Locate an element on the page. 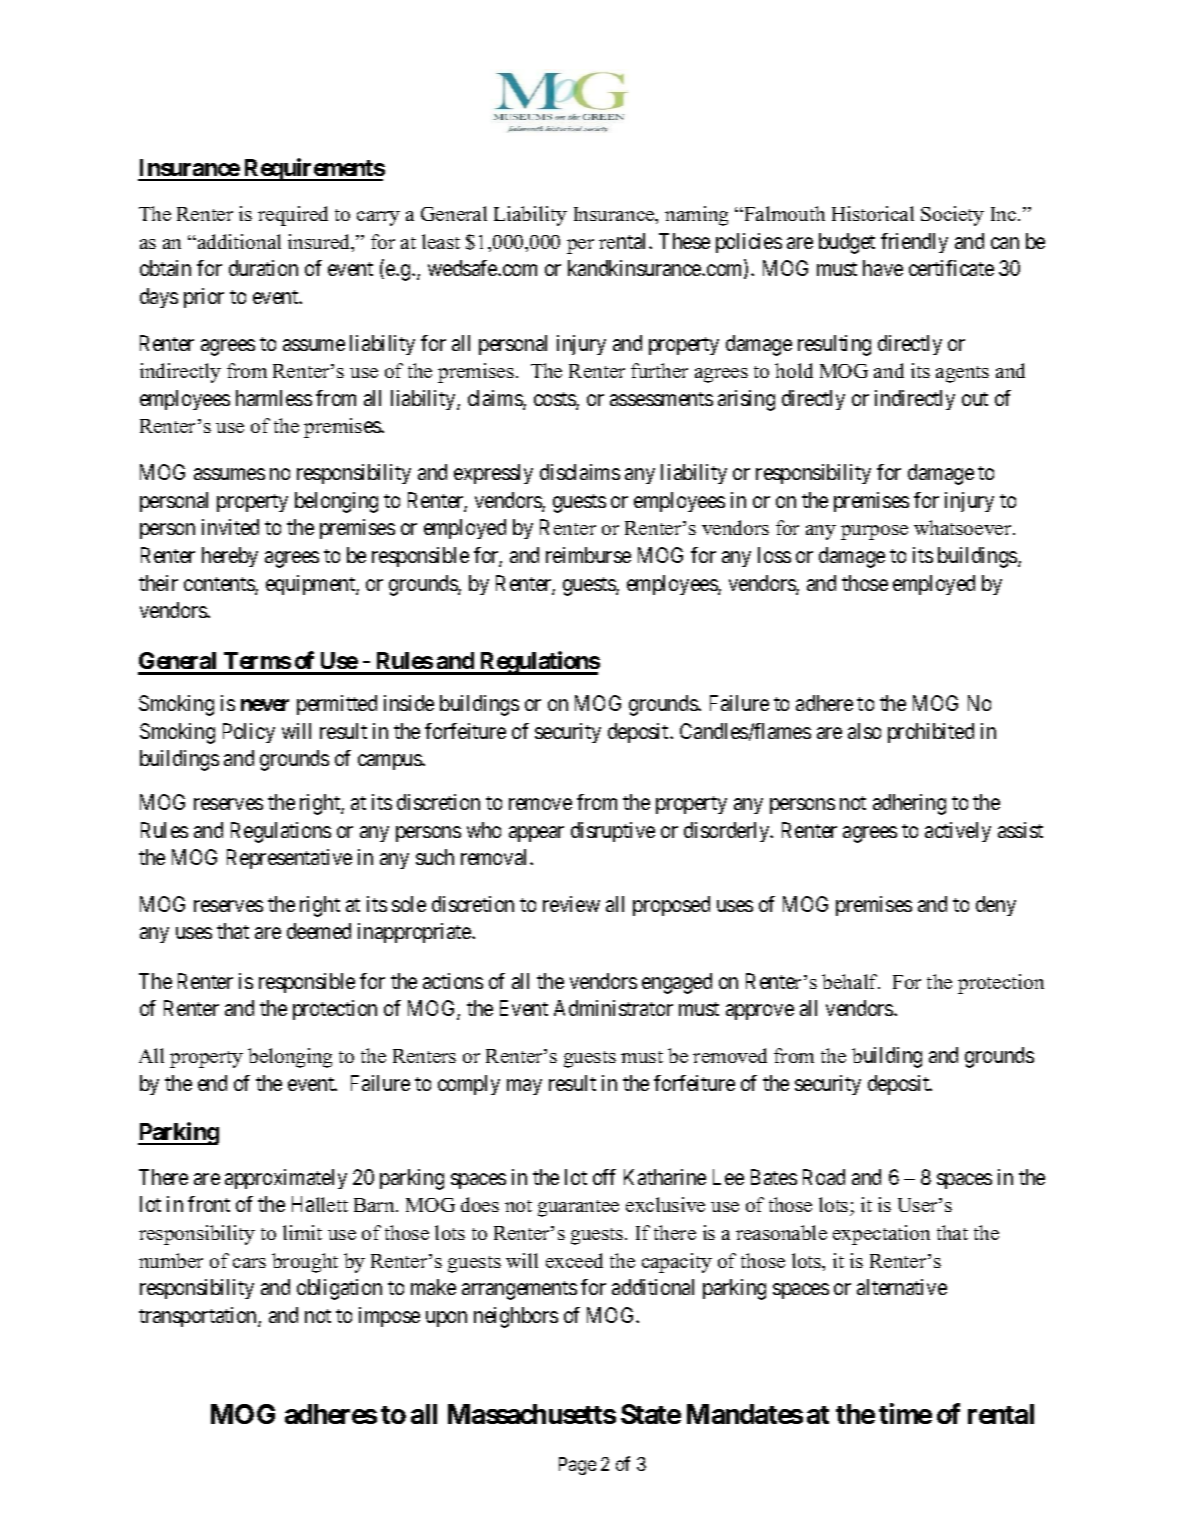 This image has width=1186, height=1535. friendly is located at coordinates (914, 243).
